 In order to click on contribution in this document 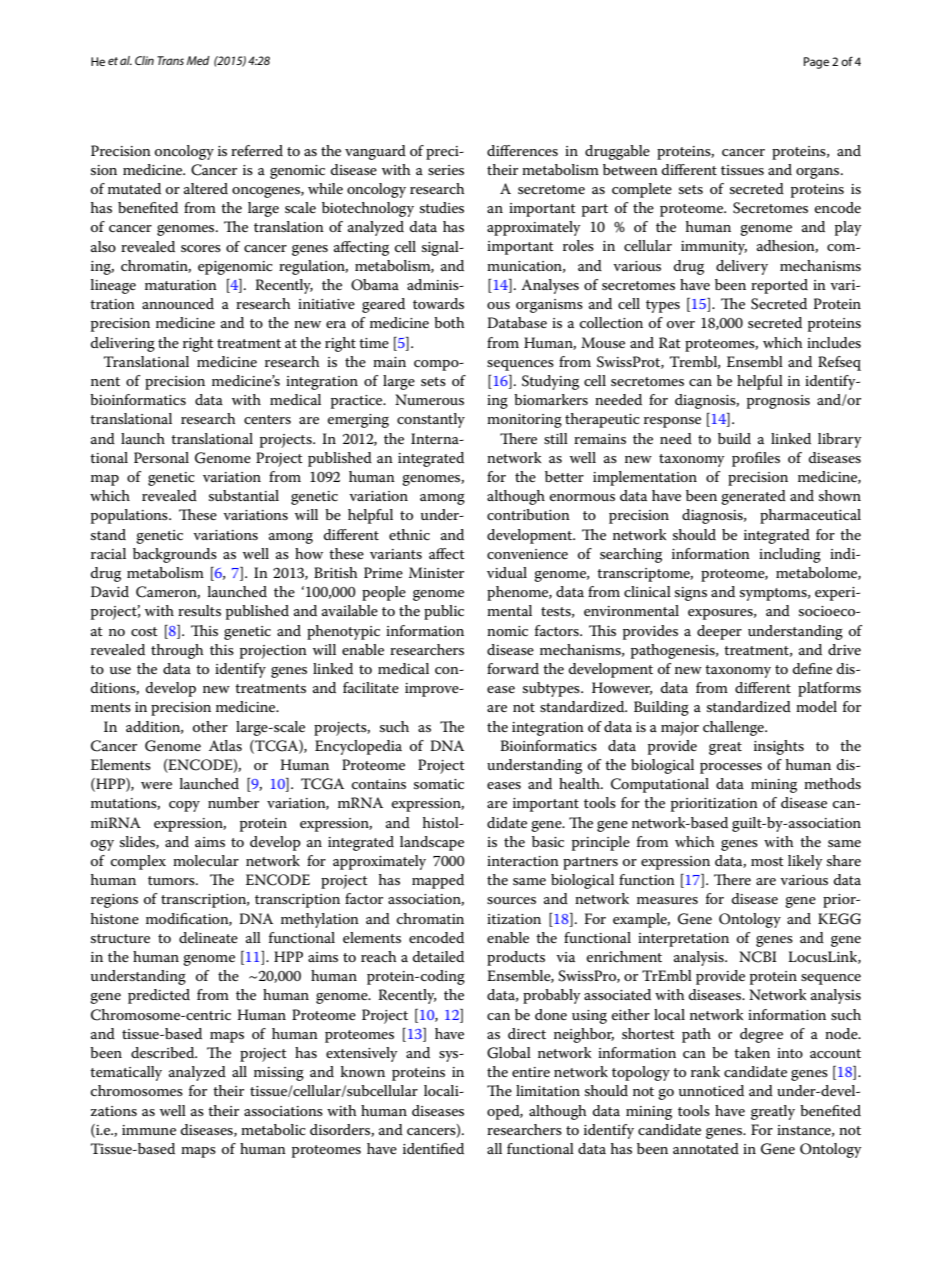, I will do `click(528, 514)`.
